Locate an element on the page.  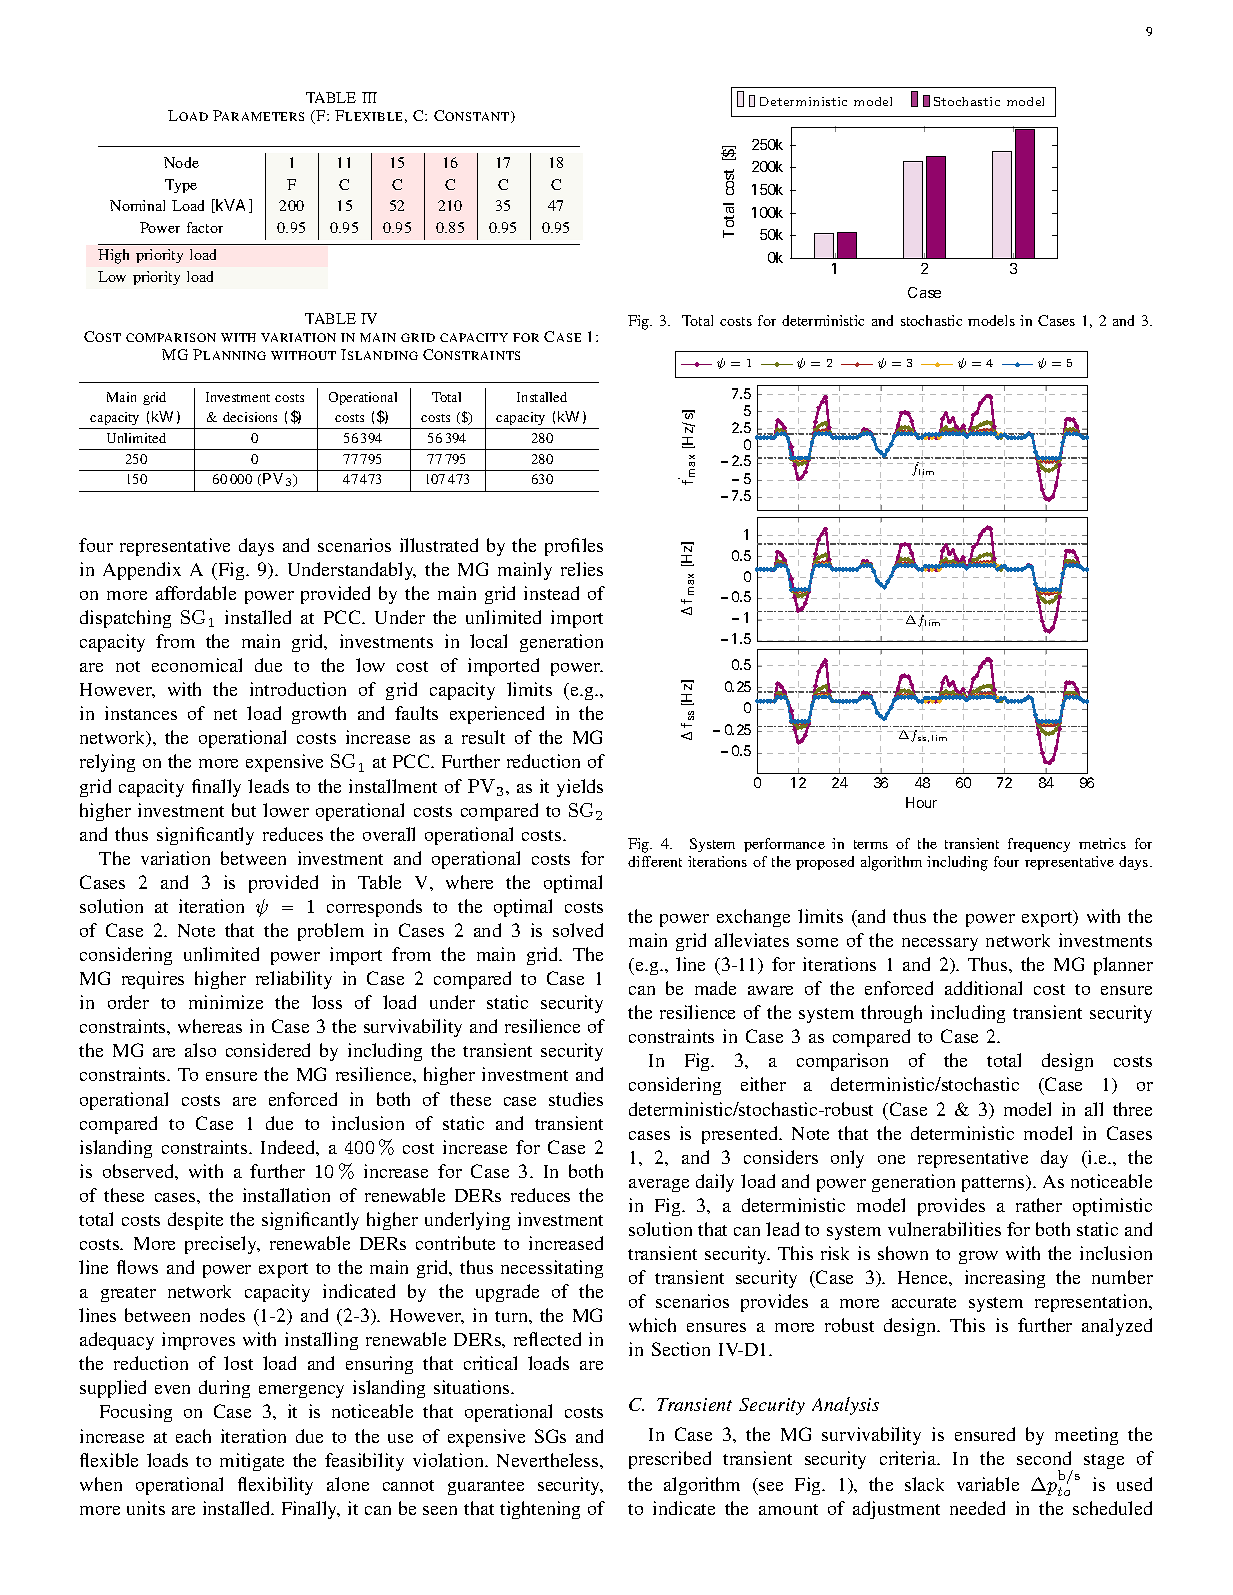
variable is located at coordinates (988, 1484).
